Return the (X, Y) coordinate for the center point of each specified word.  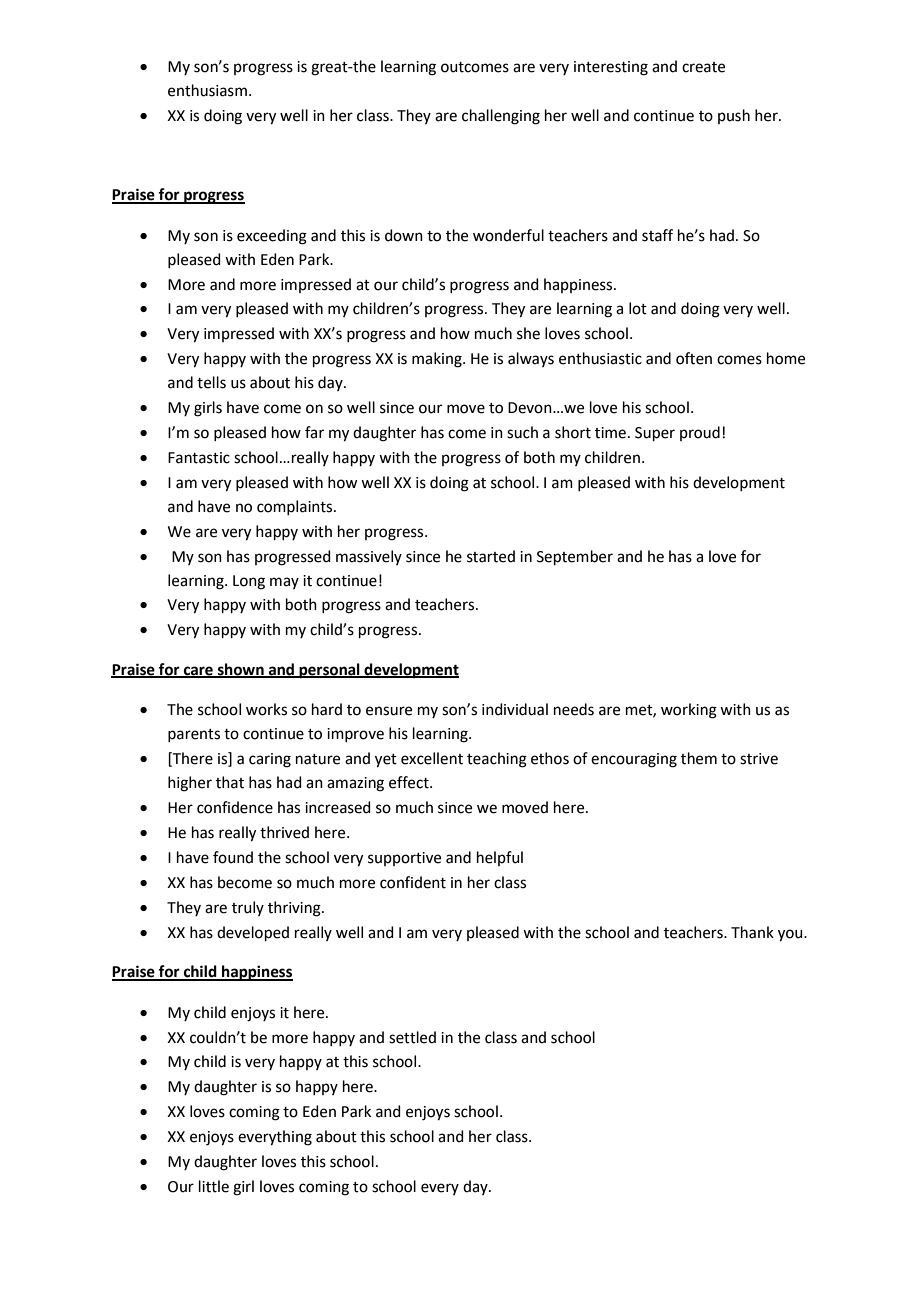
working (689, 711)
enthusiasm (207, 90)
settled (412, 1037)
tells (211, 382)
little (214, 1186)
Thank (752, 932)
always (531, 359)
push (734, 116)
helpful (500, 858)
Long (249, 582)
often (694, 358)
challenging (501, 117)
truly (248, 908)
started (491, 556)
